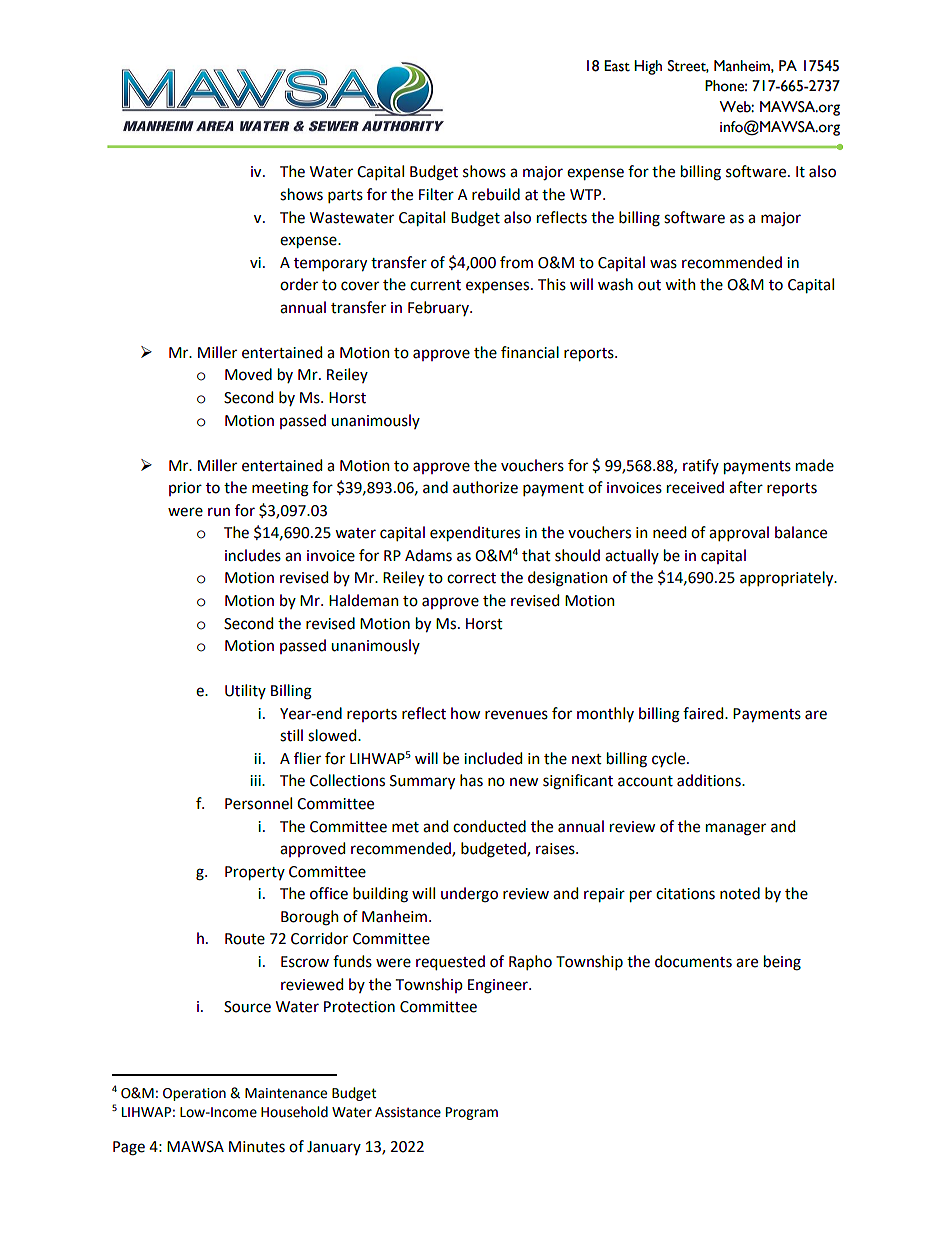  Describe the element at coordinates (471, 578) in the screenshot. I see `correct` at that location.
